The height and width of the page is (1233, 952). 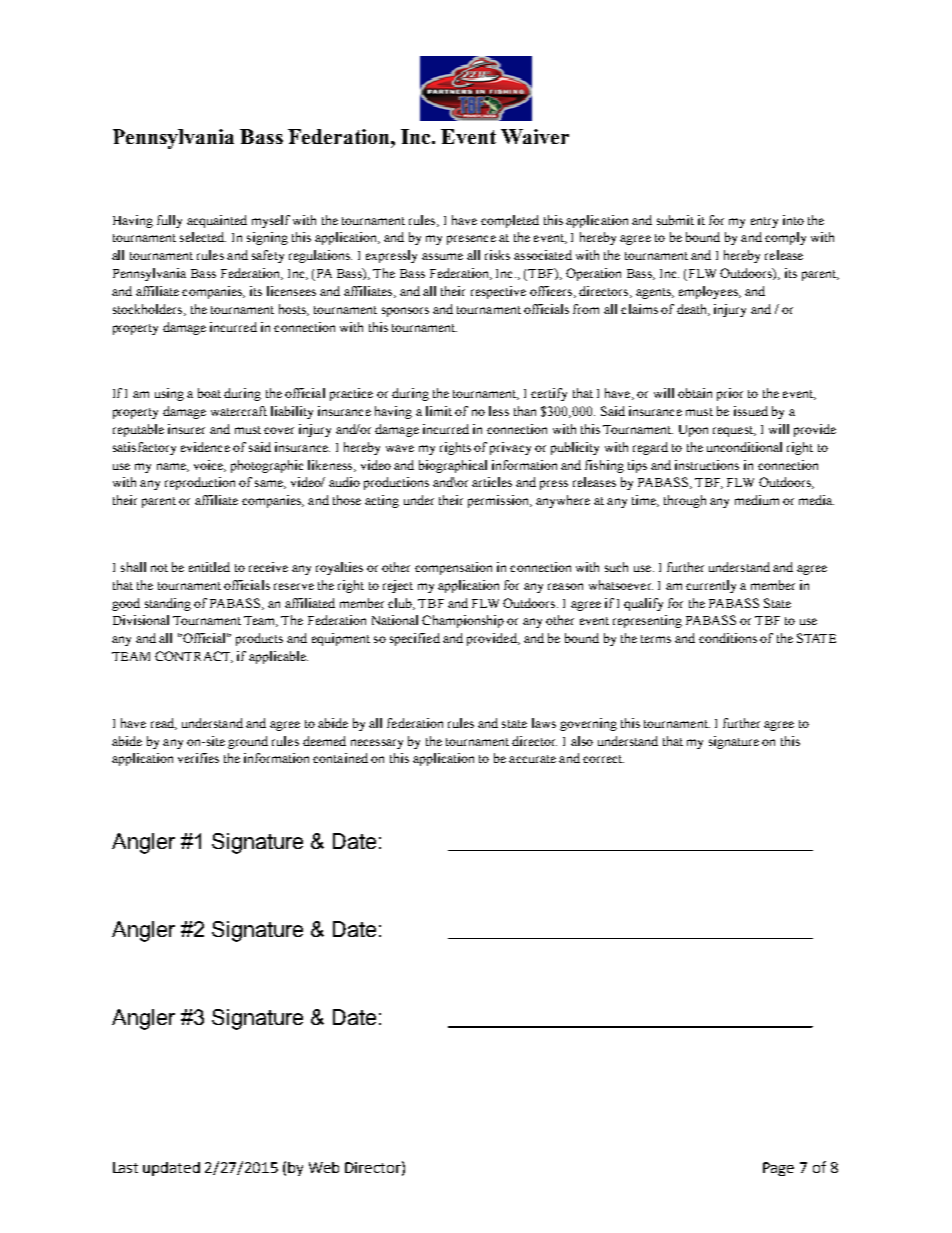 What do you see at coordinates (728, 638) in the page?
I see `conditions` at bounding box center [728, 638].
